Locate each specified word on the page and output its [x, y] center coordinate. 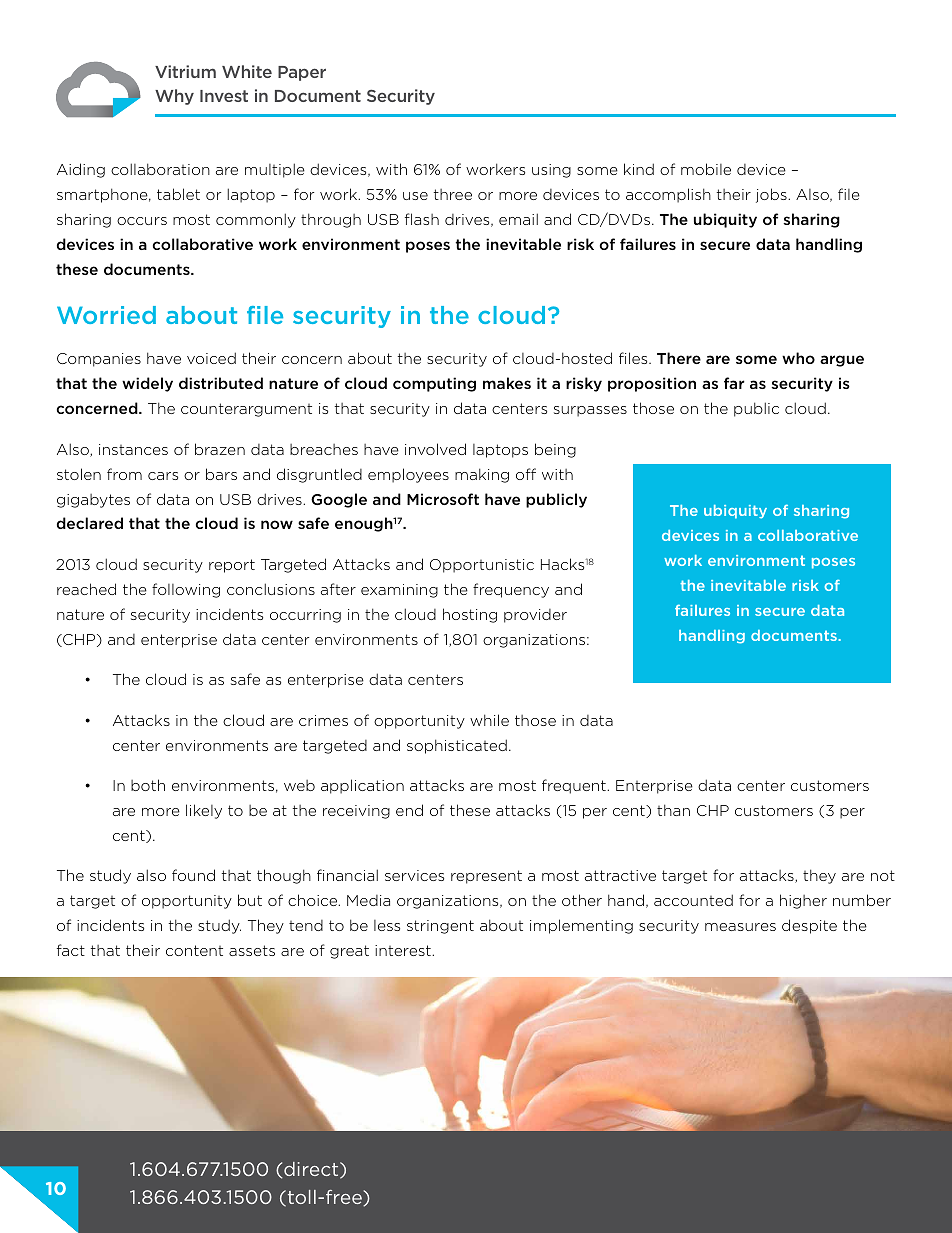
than [673, 810]
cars [163, 476]
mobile [706, 169]
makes [507, 383]
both [148, 785]
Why [174, 97]
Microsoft [443, 499]
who [798, 358]
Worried [106, 315]
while [489, 720]
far [734, 383]
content [194, 950]
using [551, 171]
